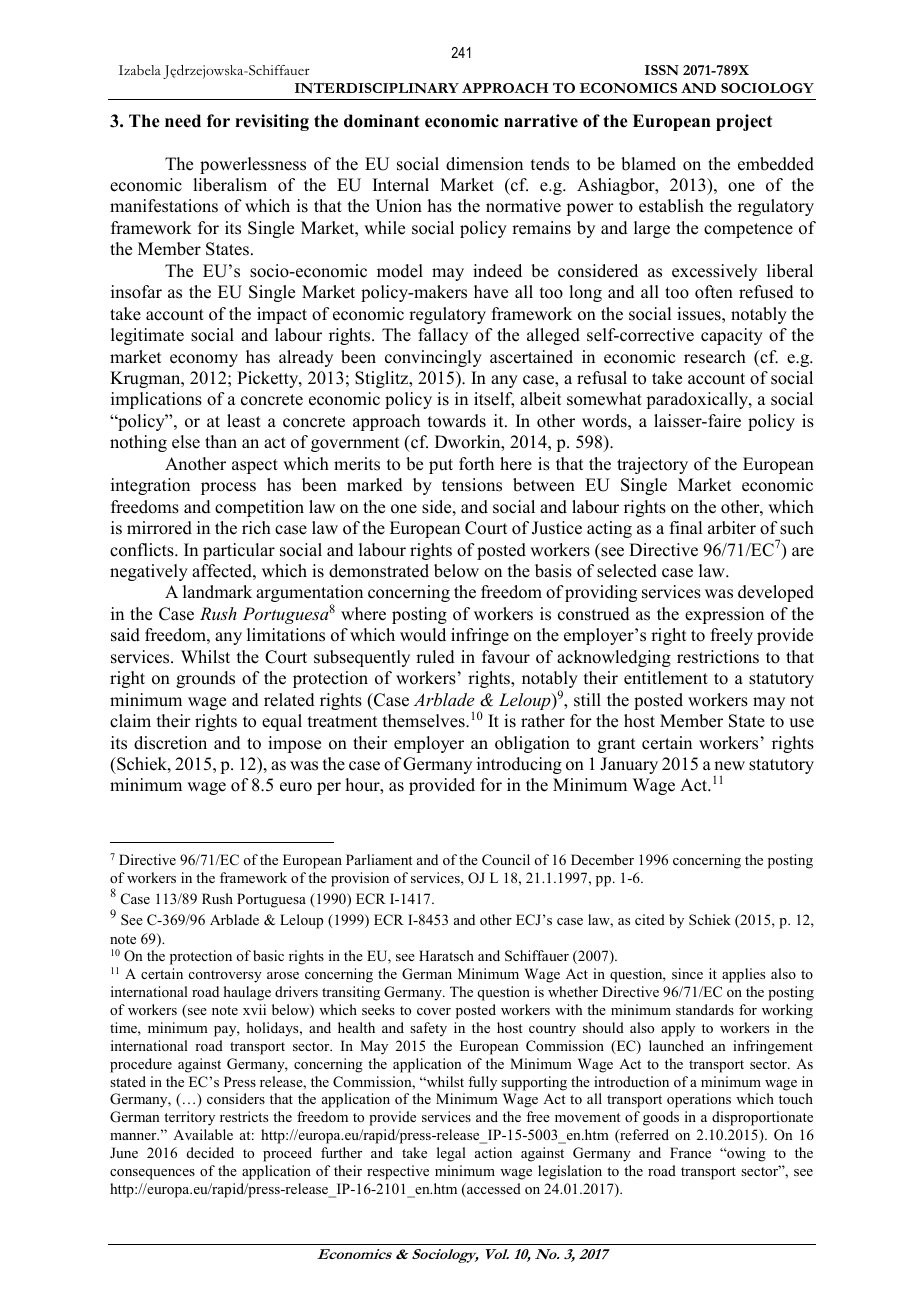 The image size is (924, 1308). Describe the element at coordinates (519, 765) in the page. I see `introducing` at that location.
